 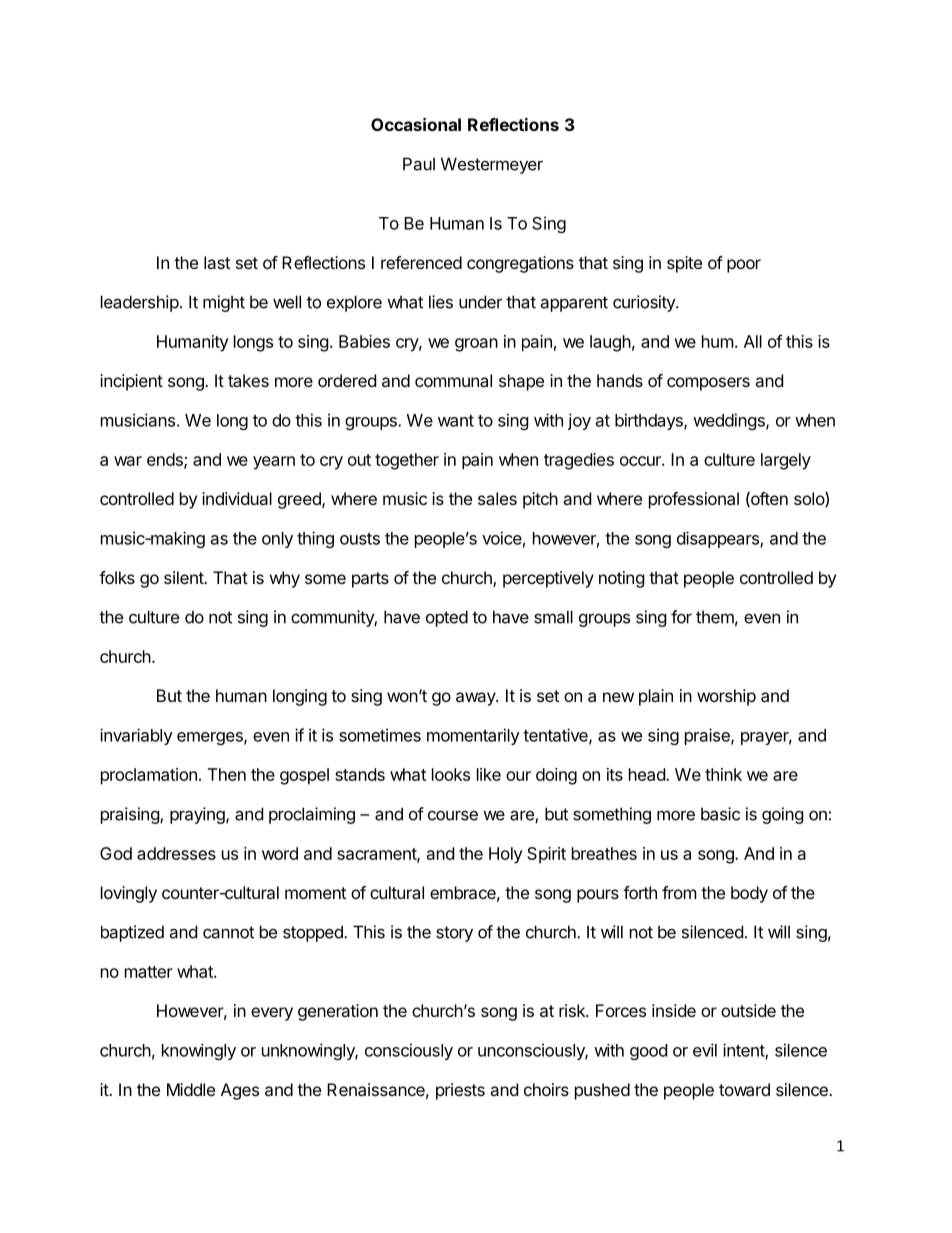 What do you see at coordinates (217, 262) in the screenshot?
I see `last` at bounding box center [217, 262].
